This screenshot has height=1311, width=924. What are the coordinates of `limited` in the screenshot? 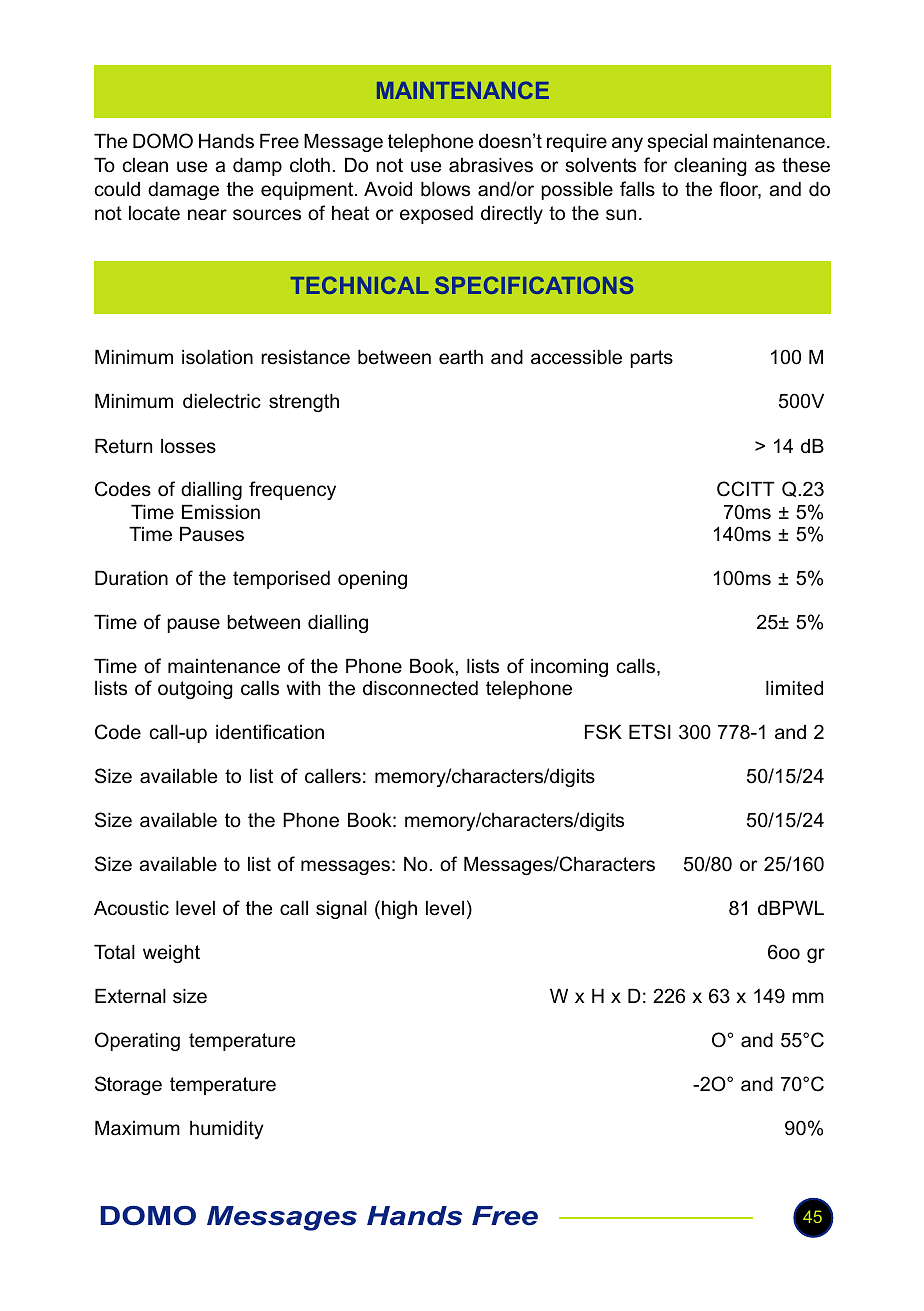 It's located at (794, 688).
